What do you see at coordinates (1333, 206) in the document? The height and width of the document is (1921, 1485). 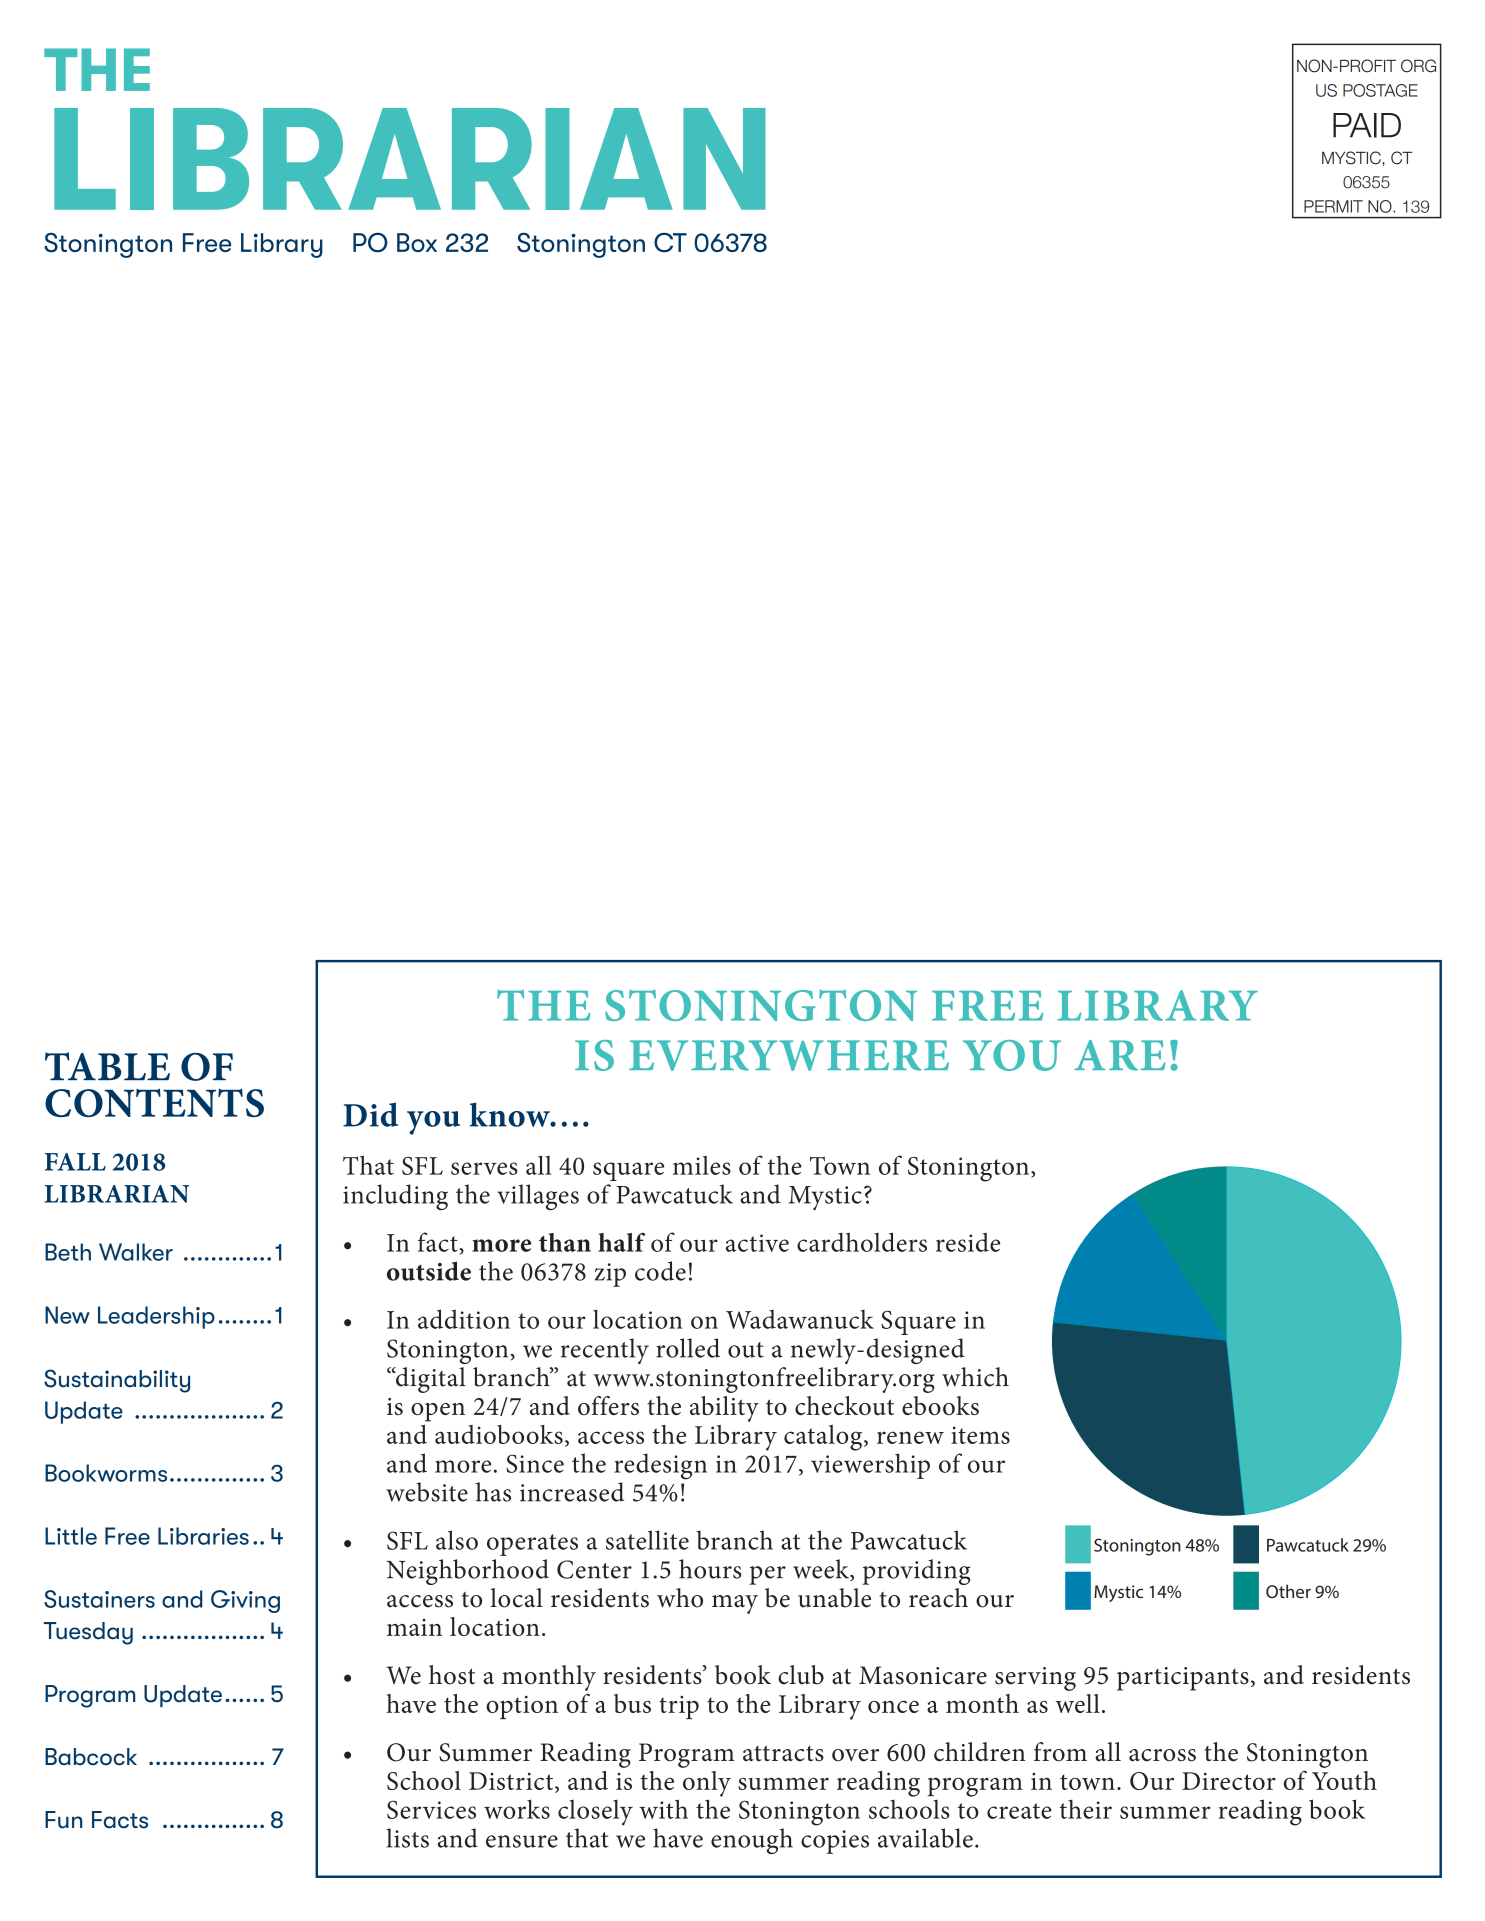 I see `PERMIT` at bounding box center [1333, 206].
